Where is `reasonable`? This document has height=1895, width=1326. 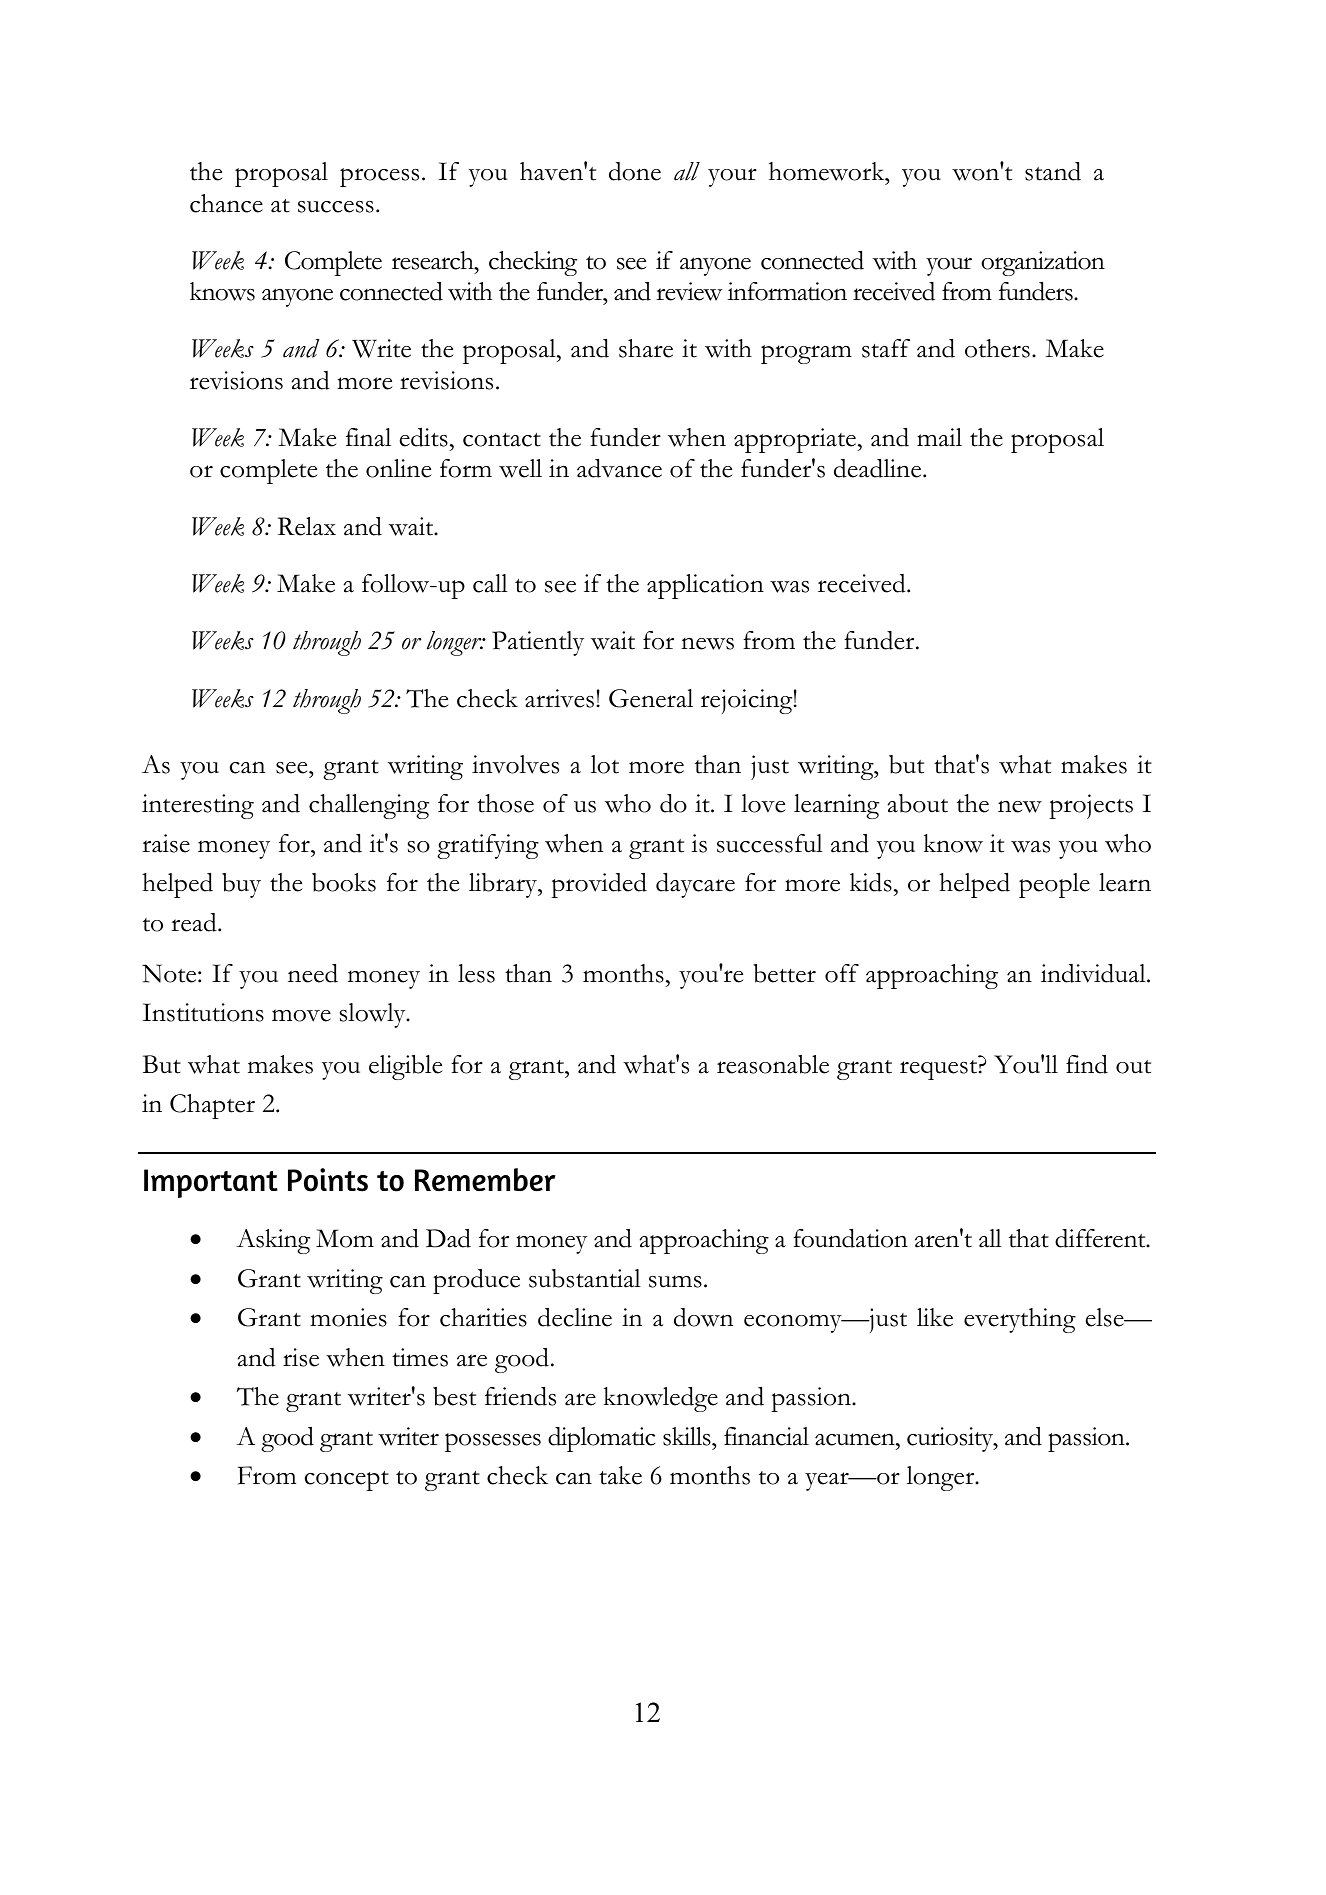 reasonable is located at coordinates (773, 1064).
